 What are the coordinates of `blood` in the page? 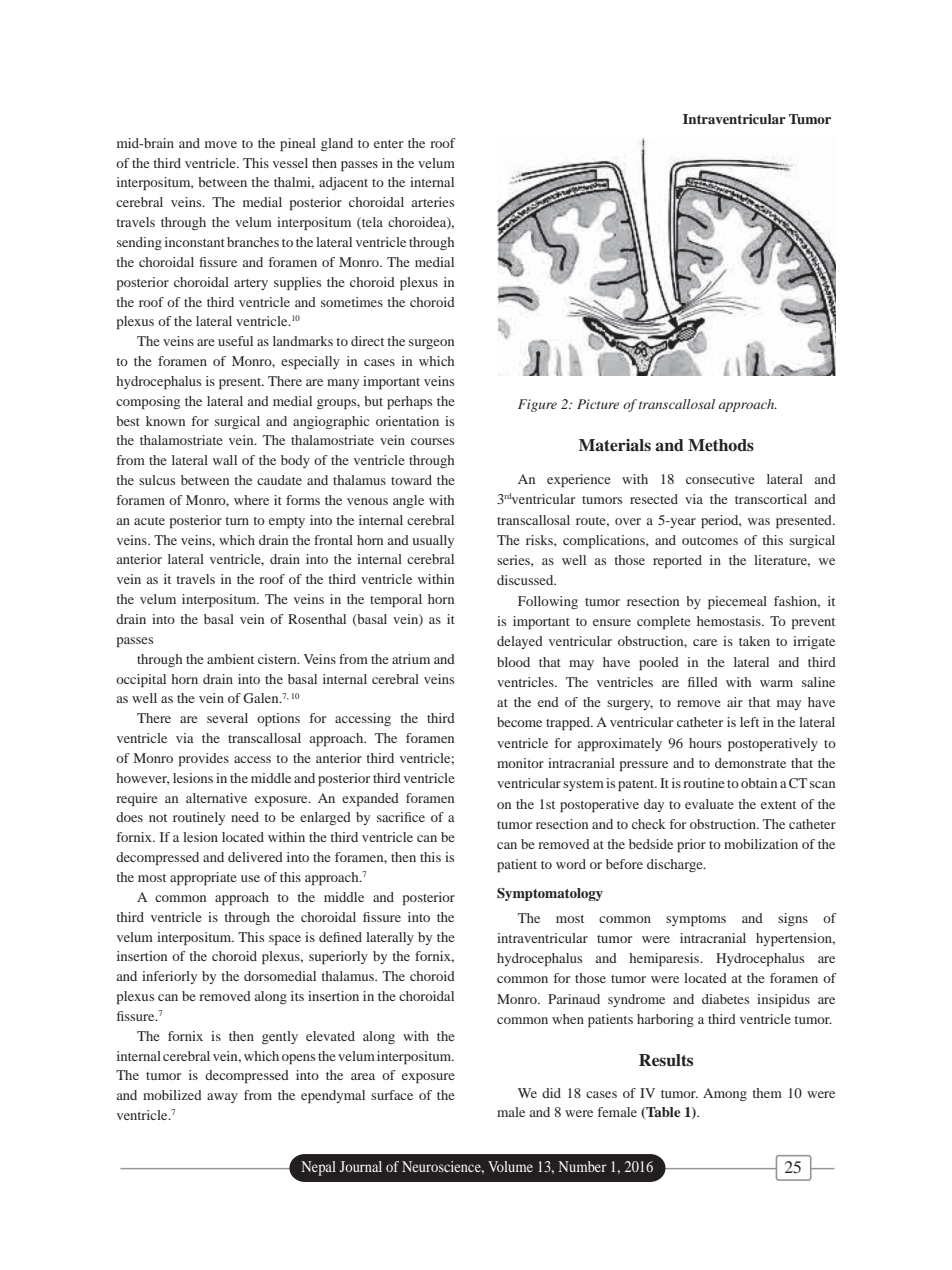 It's located at (513, 662).
